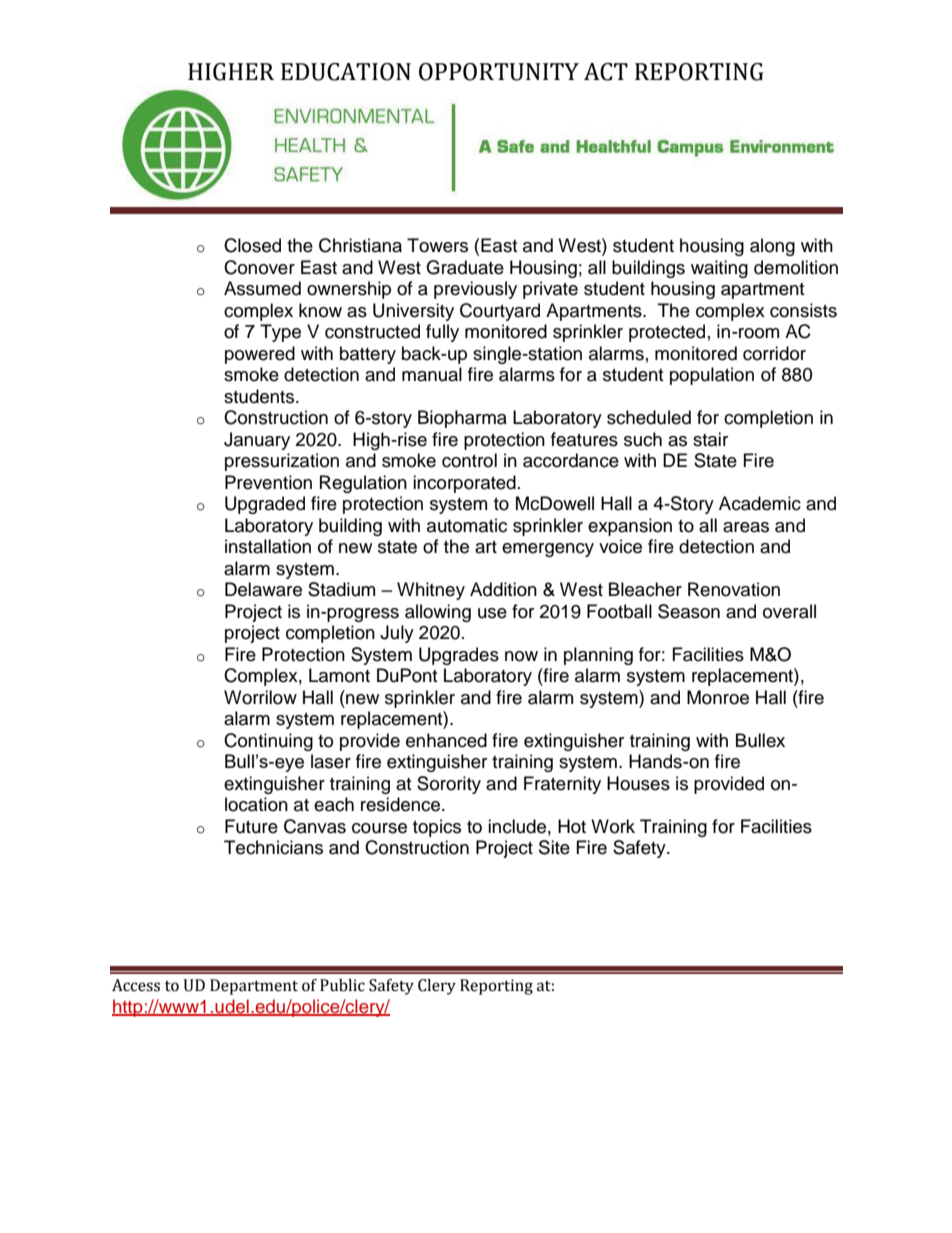 The width and height of the image is (952, 1233). I want to click on EDUCATION, so click(346, 72).
